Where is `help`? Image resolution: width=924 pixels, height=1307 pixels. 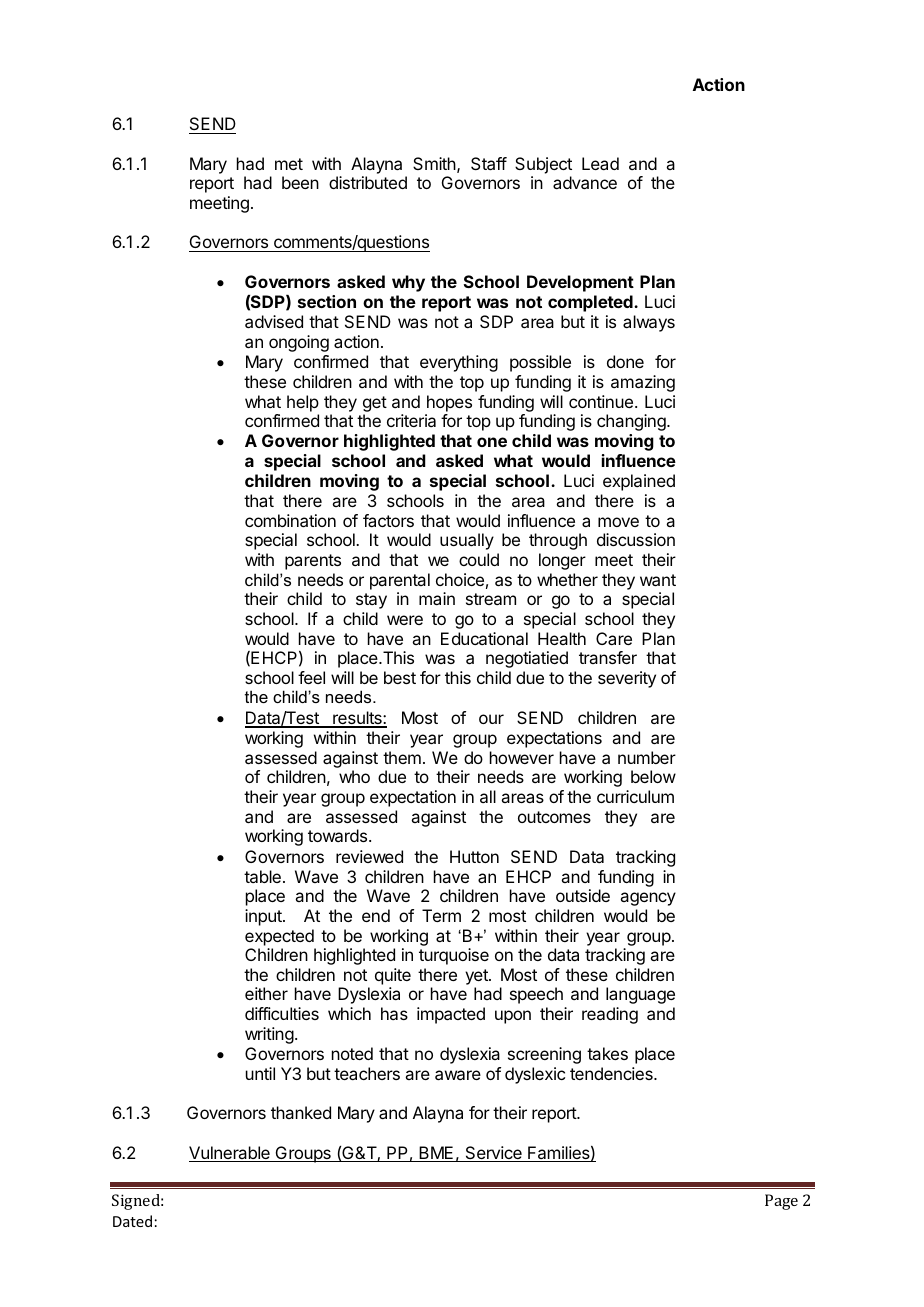
help is located at coordinates (303, 403).
